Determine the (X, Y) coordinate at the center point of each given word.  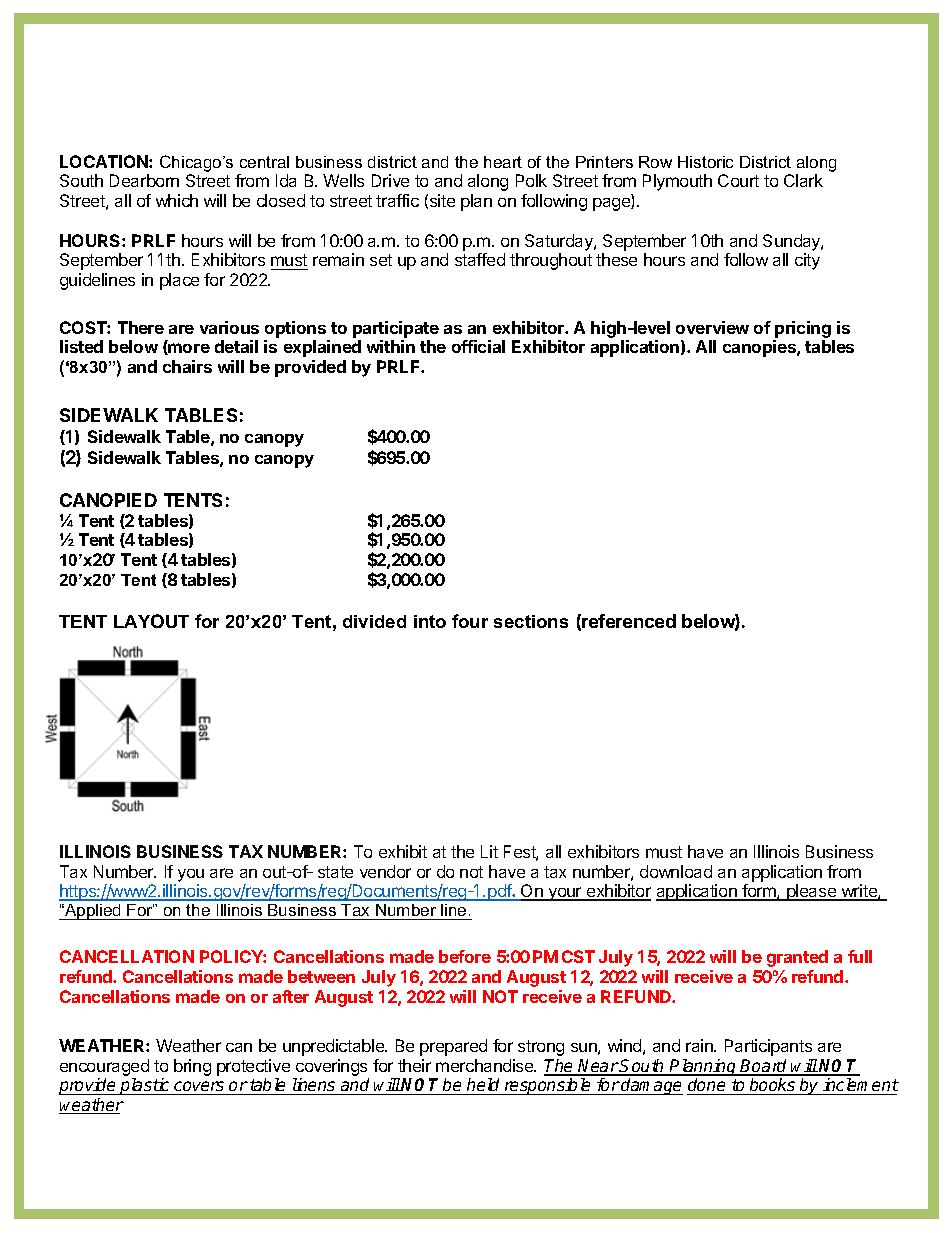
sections (531, 621)
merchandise (486, 1065)
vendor (385, 871)
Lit (489, 851)
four (470, 621)
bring (192, 1067)
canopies (760, 348)
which (177, 200)
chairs (187, 366)
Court (738, 180)
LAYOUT (151, 621)
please (811, 892)
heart (503, 162)
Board (764, 1067)
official (478, 346)
